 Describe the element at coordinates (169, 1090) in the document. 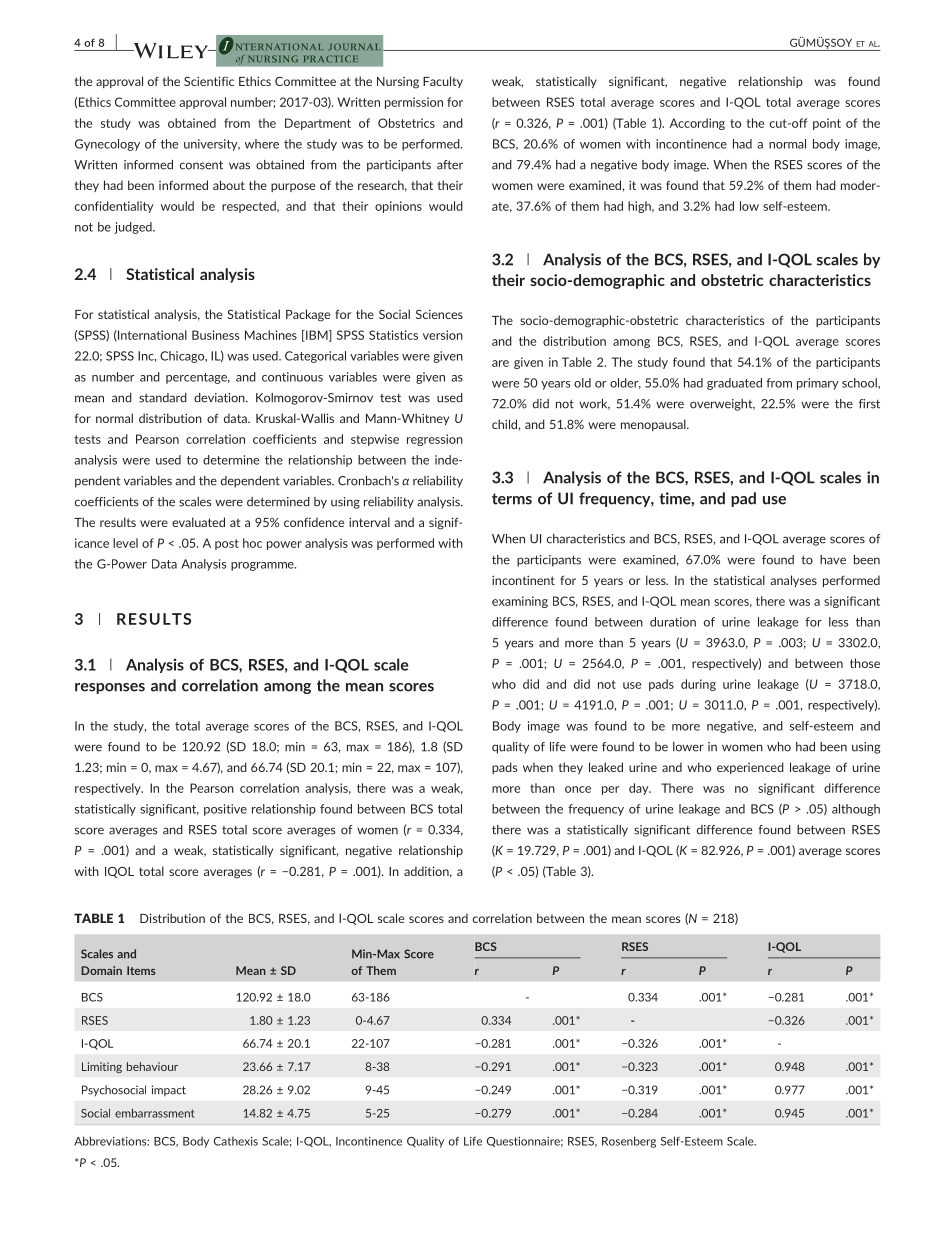

I see `impact` at that location.
